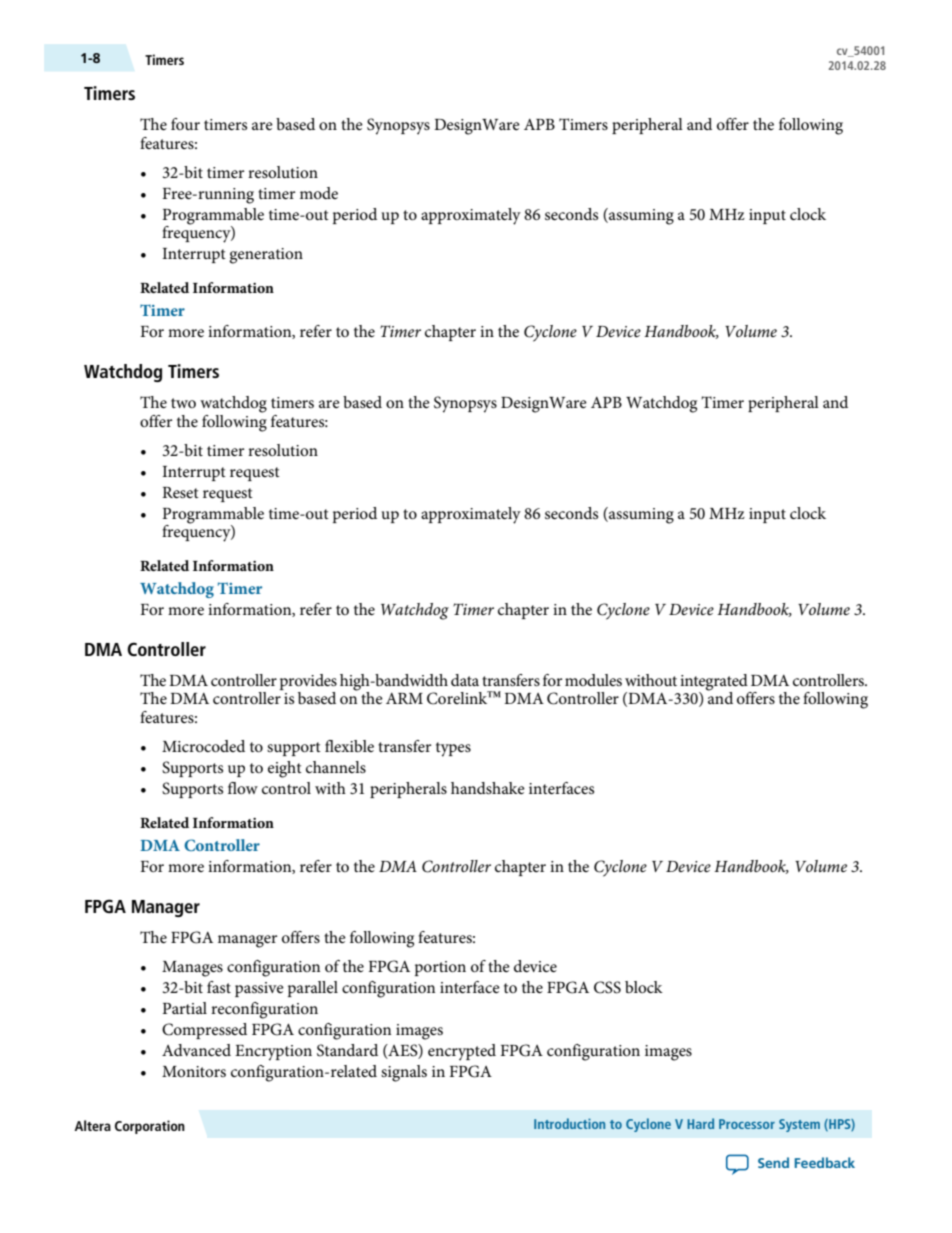 The image size is (952, 1233). What do you see at coordinates (465, 680) in the image?
I see `data` at bounding box center [465, 680].
